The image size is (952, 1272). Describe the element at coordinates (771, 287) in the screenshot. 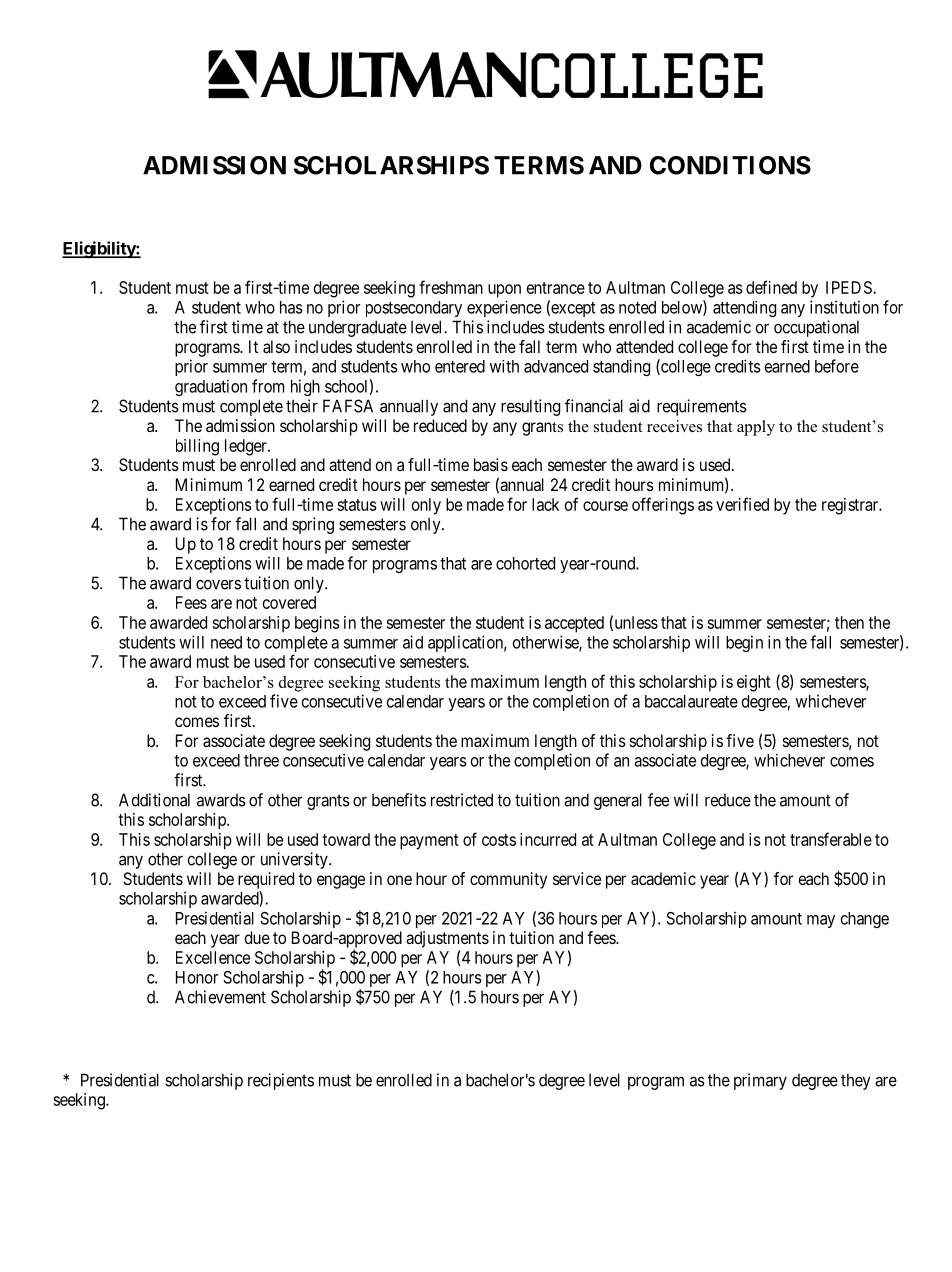

I see `defined` at that location.
